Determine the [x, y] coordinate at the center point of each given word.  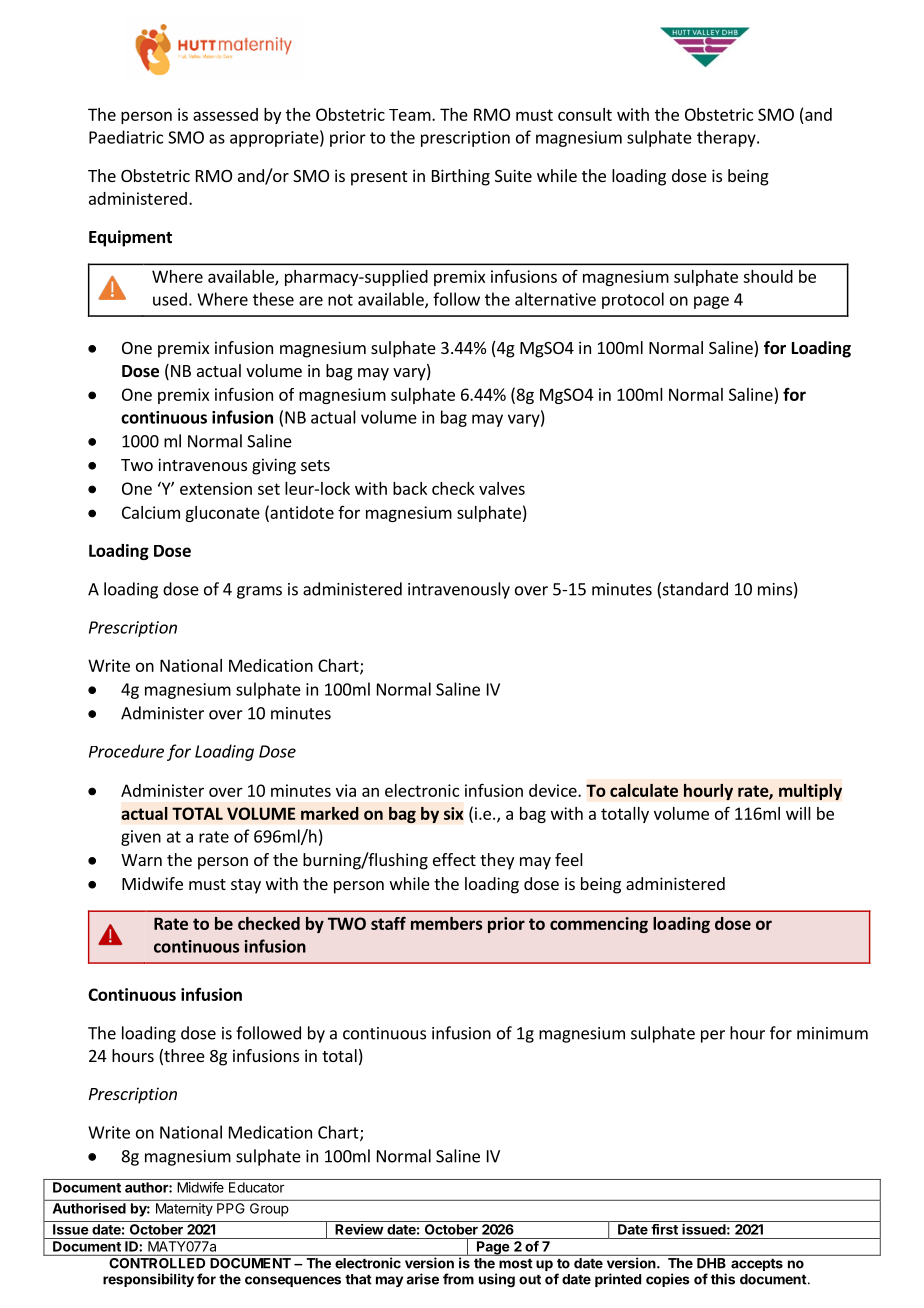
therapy [727, 138]
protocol [633, 300]
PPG [230, 1208]
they [497, 861]
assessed [225, 114]
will [798, 813]
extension [216, 488]
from [458, 1279]
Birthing [461, 177]
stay [246, 886]
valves [502, 488]
